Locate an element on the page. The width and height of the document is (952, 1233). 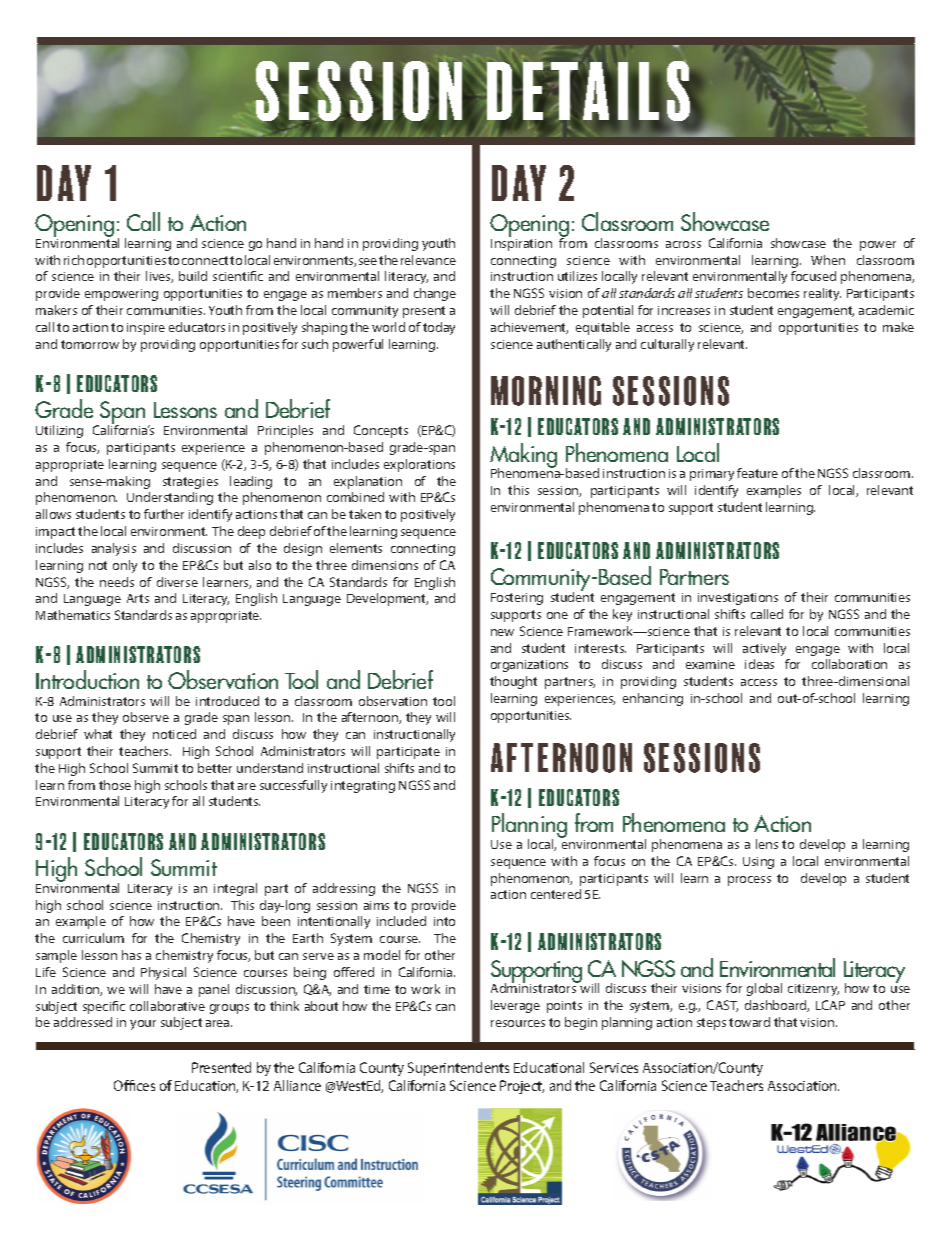
noticed is located at coordinates (174, 734).
